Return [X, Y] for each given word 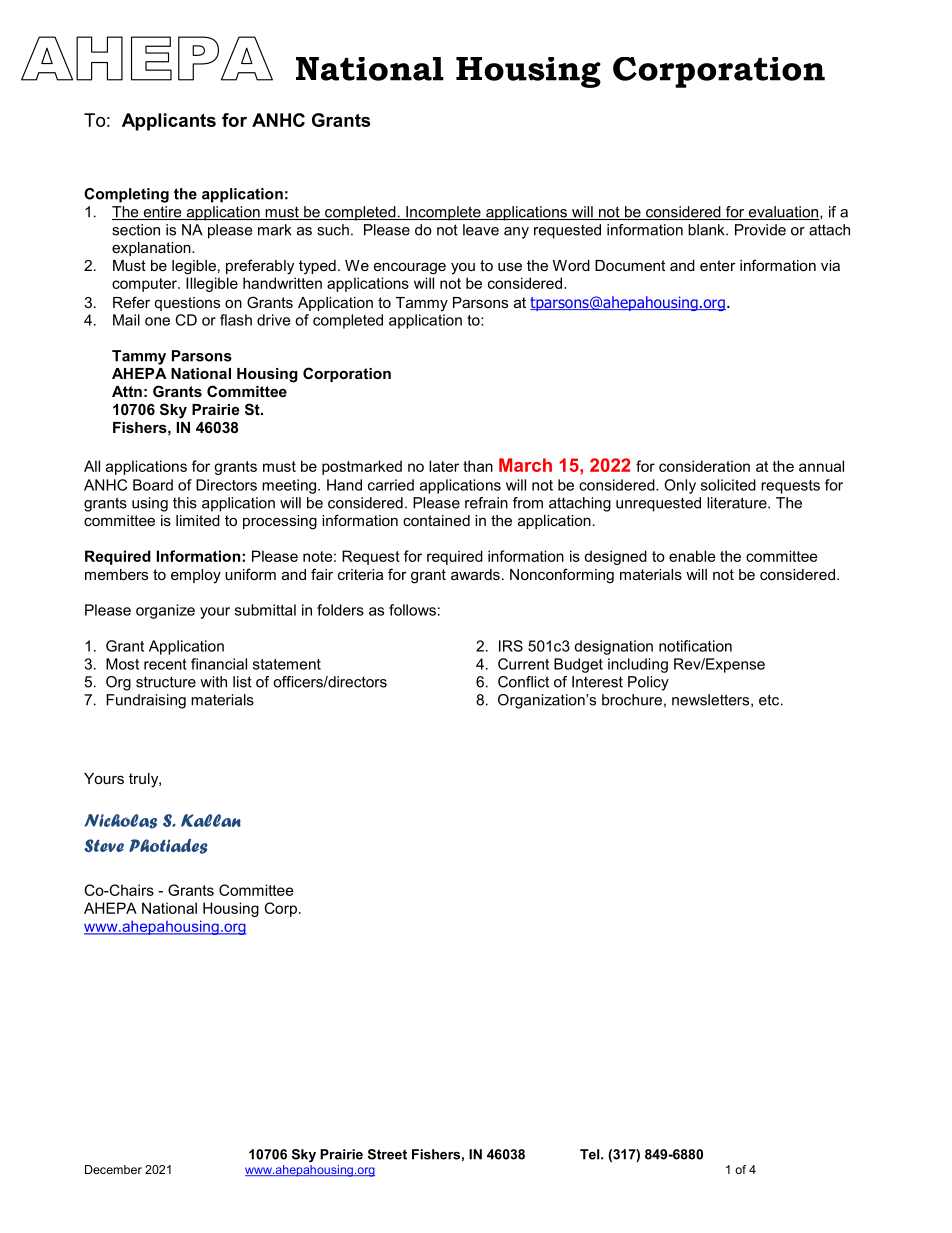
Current [523, 664]
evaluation [783, 213]
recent [165, 664]
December [113, 1169]
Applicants [169, 122]
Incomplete [443, 213]
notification [695, 646]
